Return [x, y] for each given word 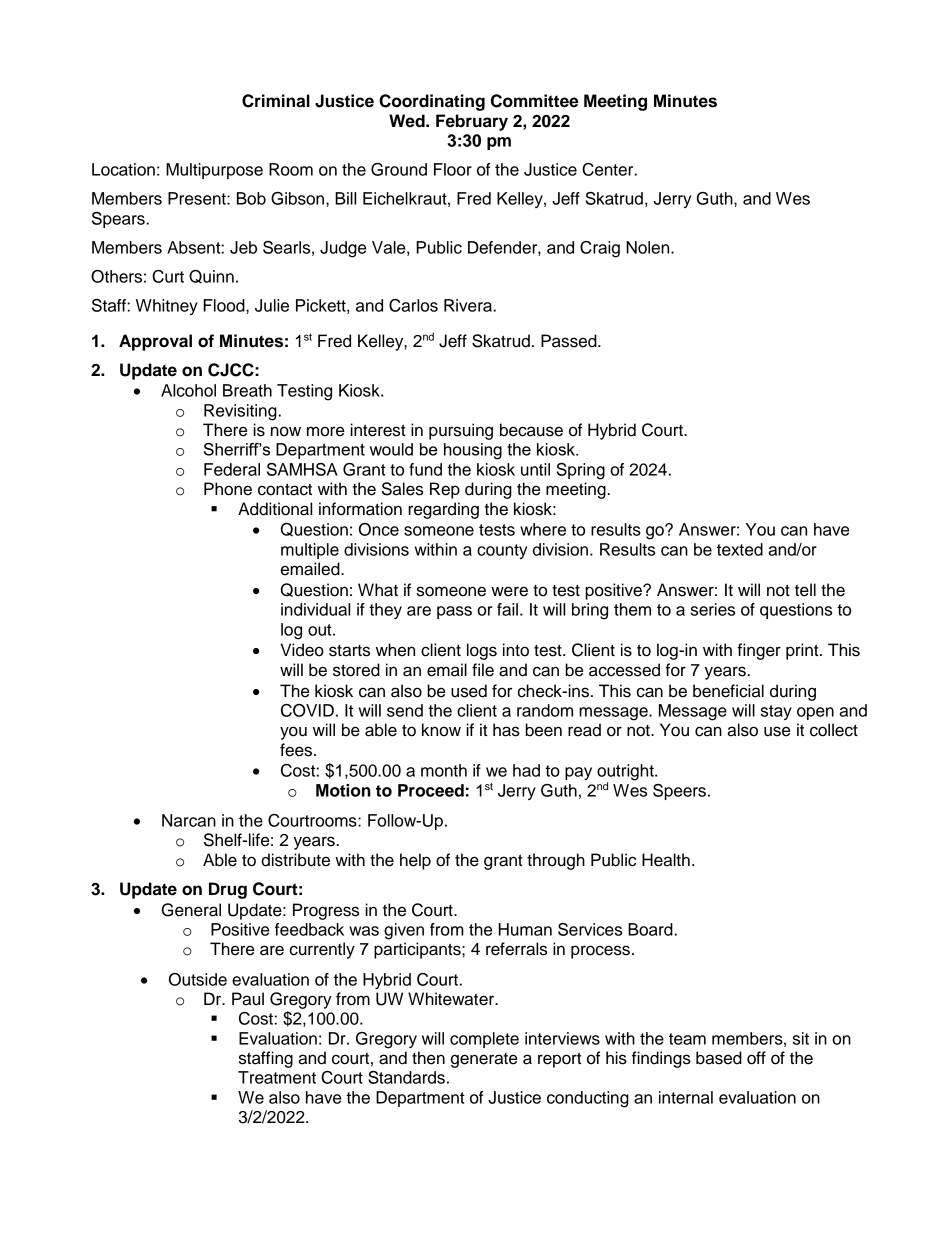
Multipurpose [214, 171]
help [415, 861]
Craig [600, 249]
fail [507, 609]
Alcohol [188, 390]
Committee [535, 101]
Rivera [469, 305]
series [713, 609]
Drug [228, 890]
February [472, 122]
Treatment [277, 1077]
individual [315, 609]
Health [666, 860]
